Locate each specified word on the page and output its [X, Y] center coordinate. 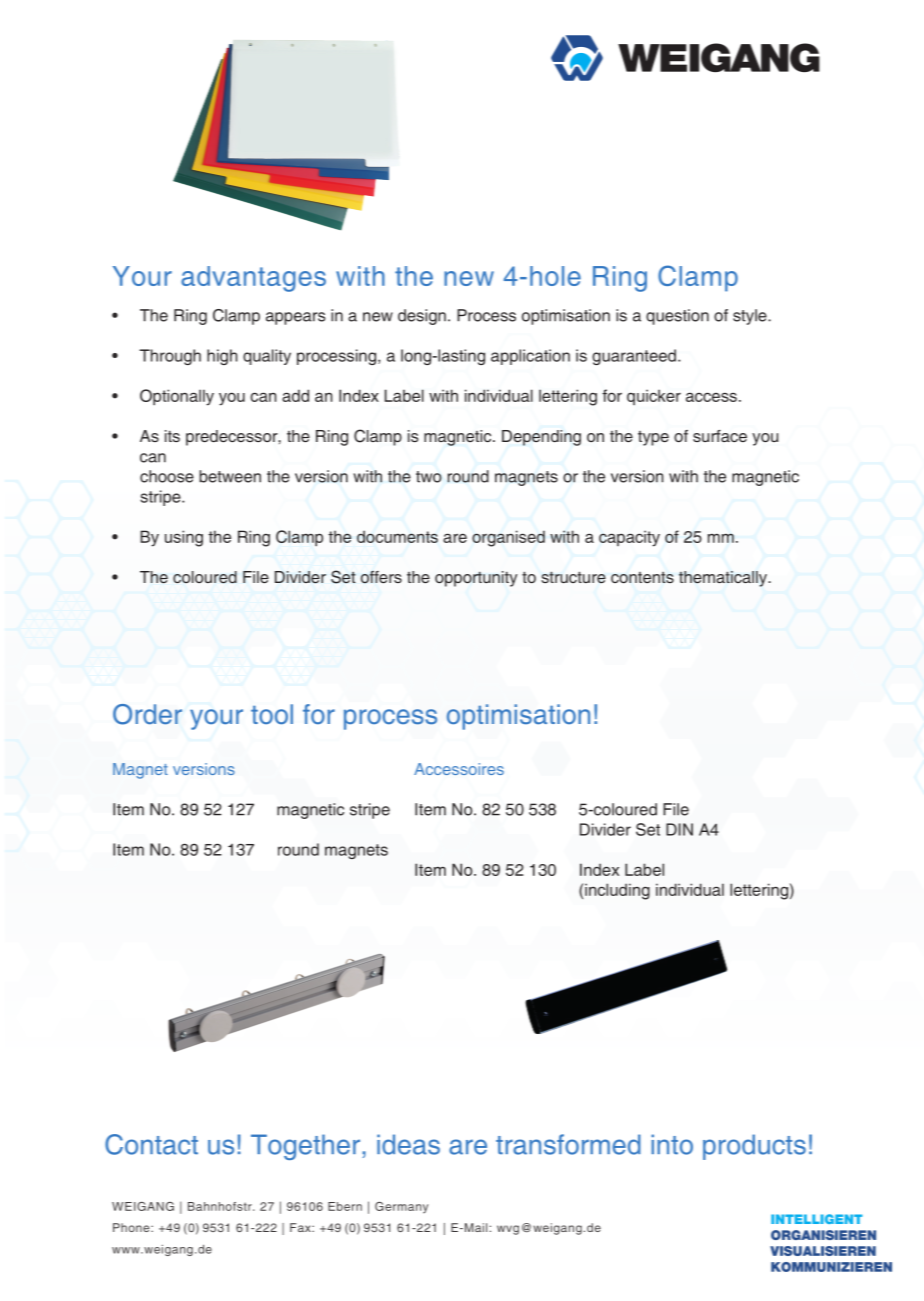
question [677, 317]
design [422, 317]
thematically [724, 579]
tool [272, 714]
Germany [401, 1208]
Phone [132, 1227]
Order [147, 714]
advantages [253, 279]
